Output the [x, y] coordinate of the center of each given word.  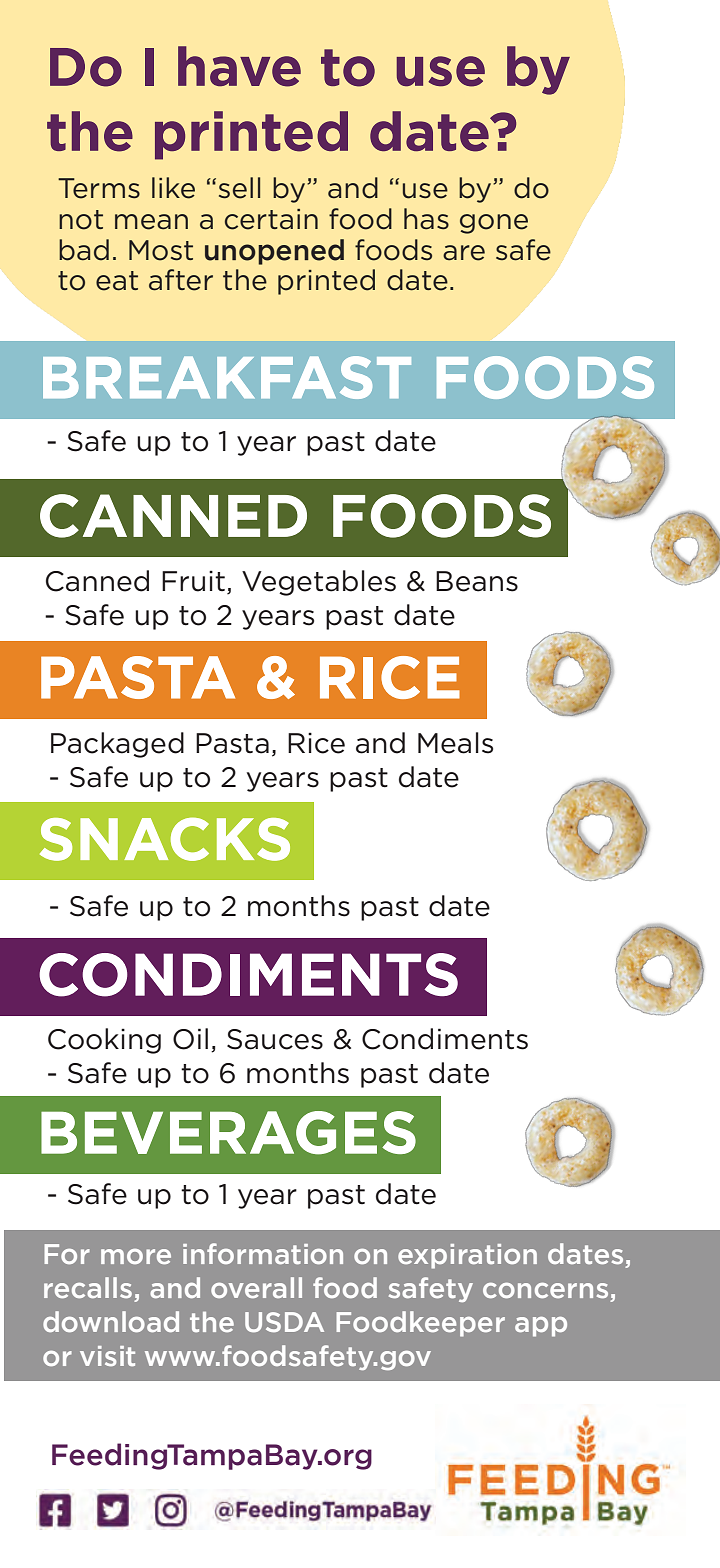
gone [494, 224]
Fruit [193, 581]
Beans [477, 581]
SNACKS [165, 839]
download [111, 1321]
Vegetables [319, 583]
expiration [467, 1256]
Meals [455, 743]
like [173, 188]
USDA [284, 1322]
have [239, 66]
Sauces [275, 1039]
